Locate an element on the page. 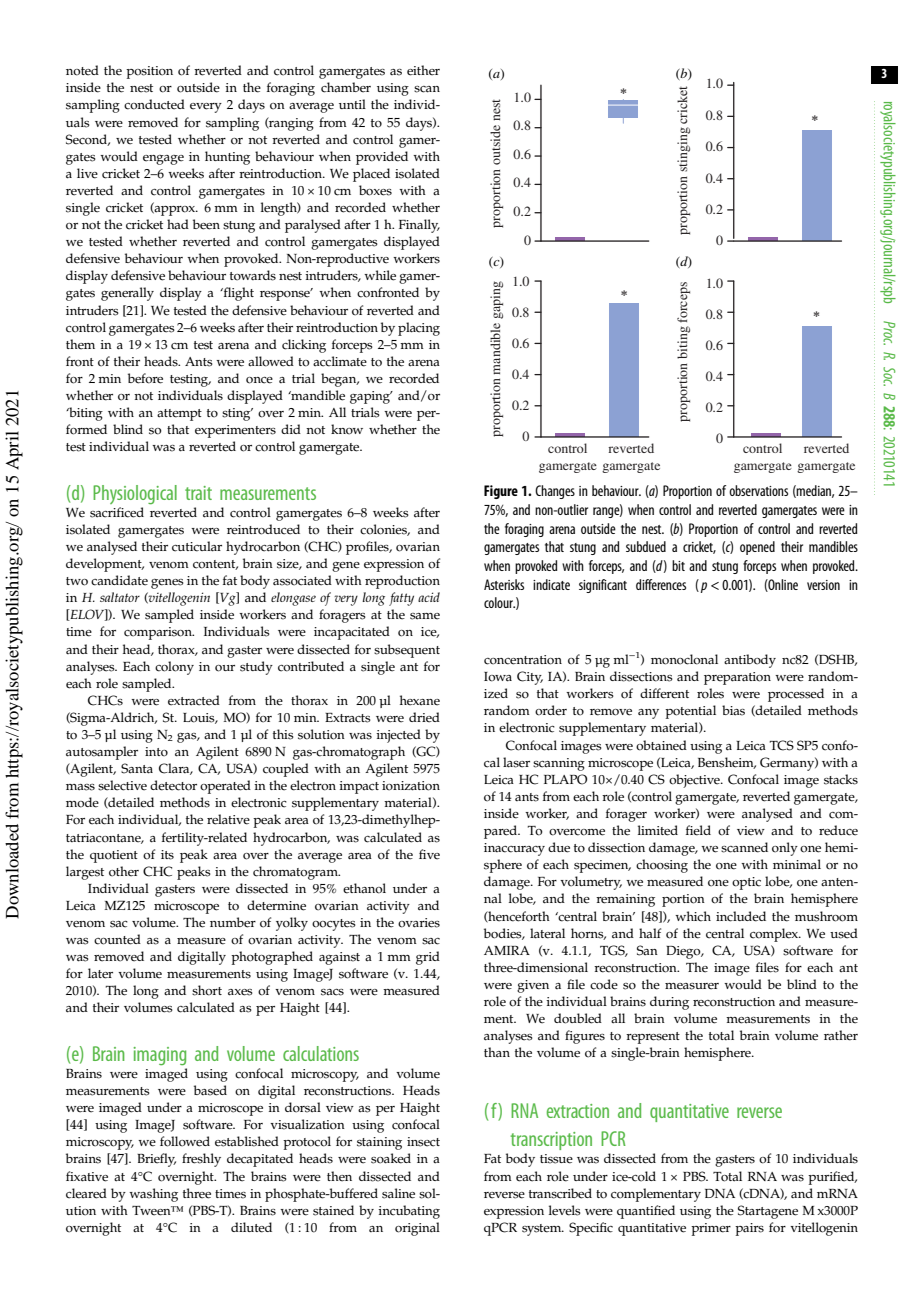 The width and height of the image is (924, 1308). before is located at coordinates (145, 378).
